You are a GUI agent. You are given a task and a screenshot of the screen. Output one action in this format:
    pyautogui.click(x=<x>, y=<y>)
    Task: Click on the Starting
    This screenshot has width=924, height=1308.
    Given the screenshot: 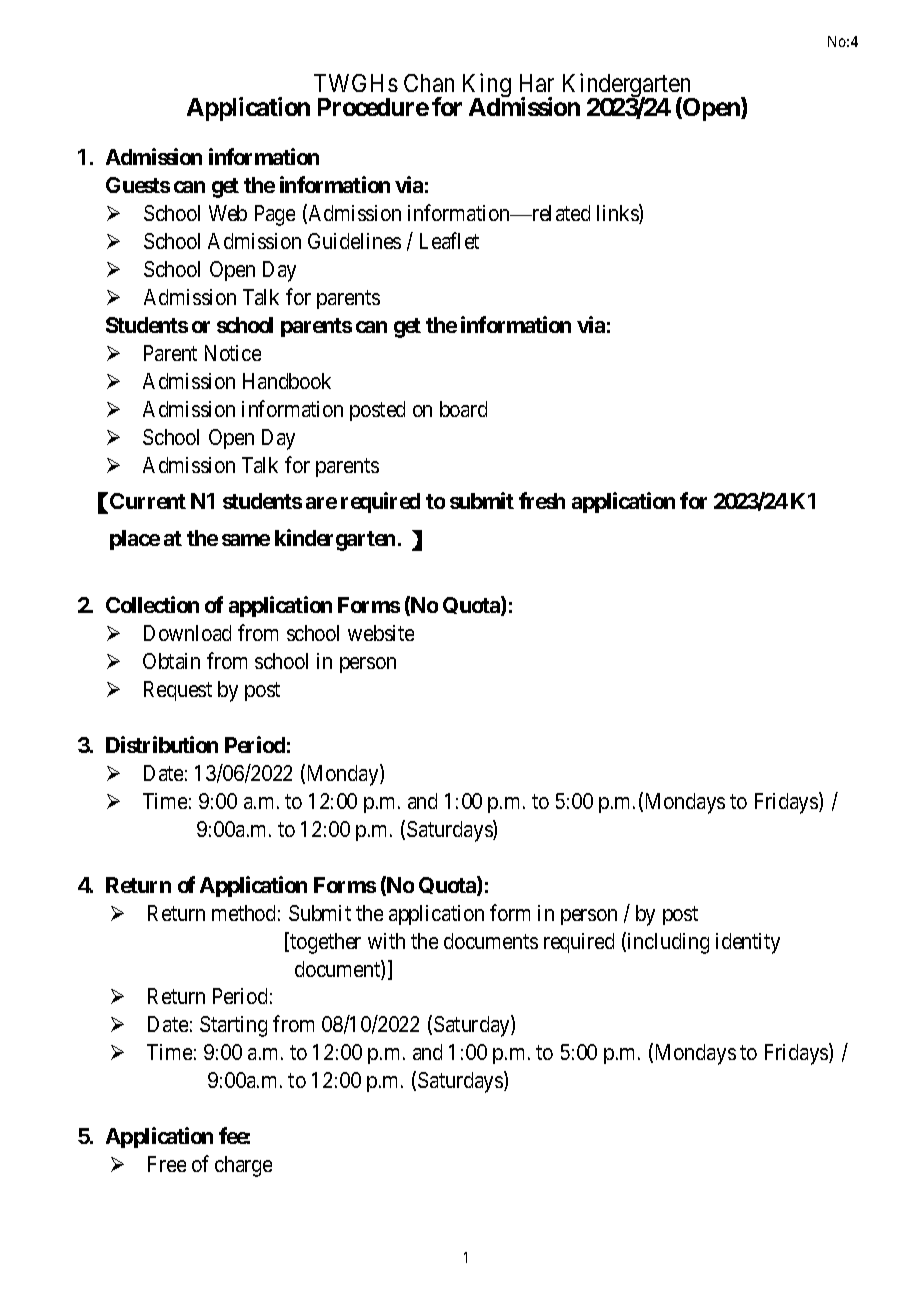 What is the action you would take?
    pyautogui.click(x=233, y=1026)
